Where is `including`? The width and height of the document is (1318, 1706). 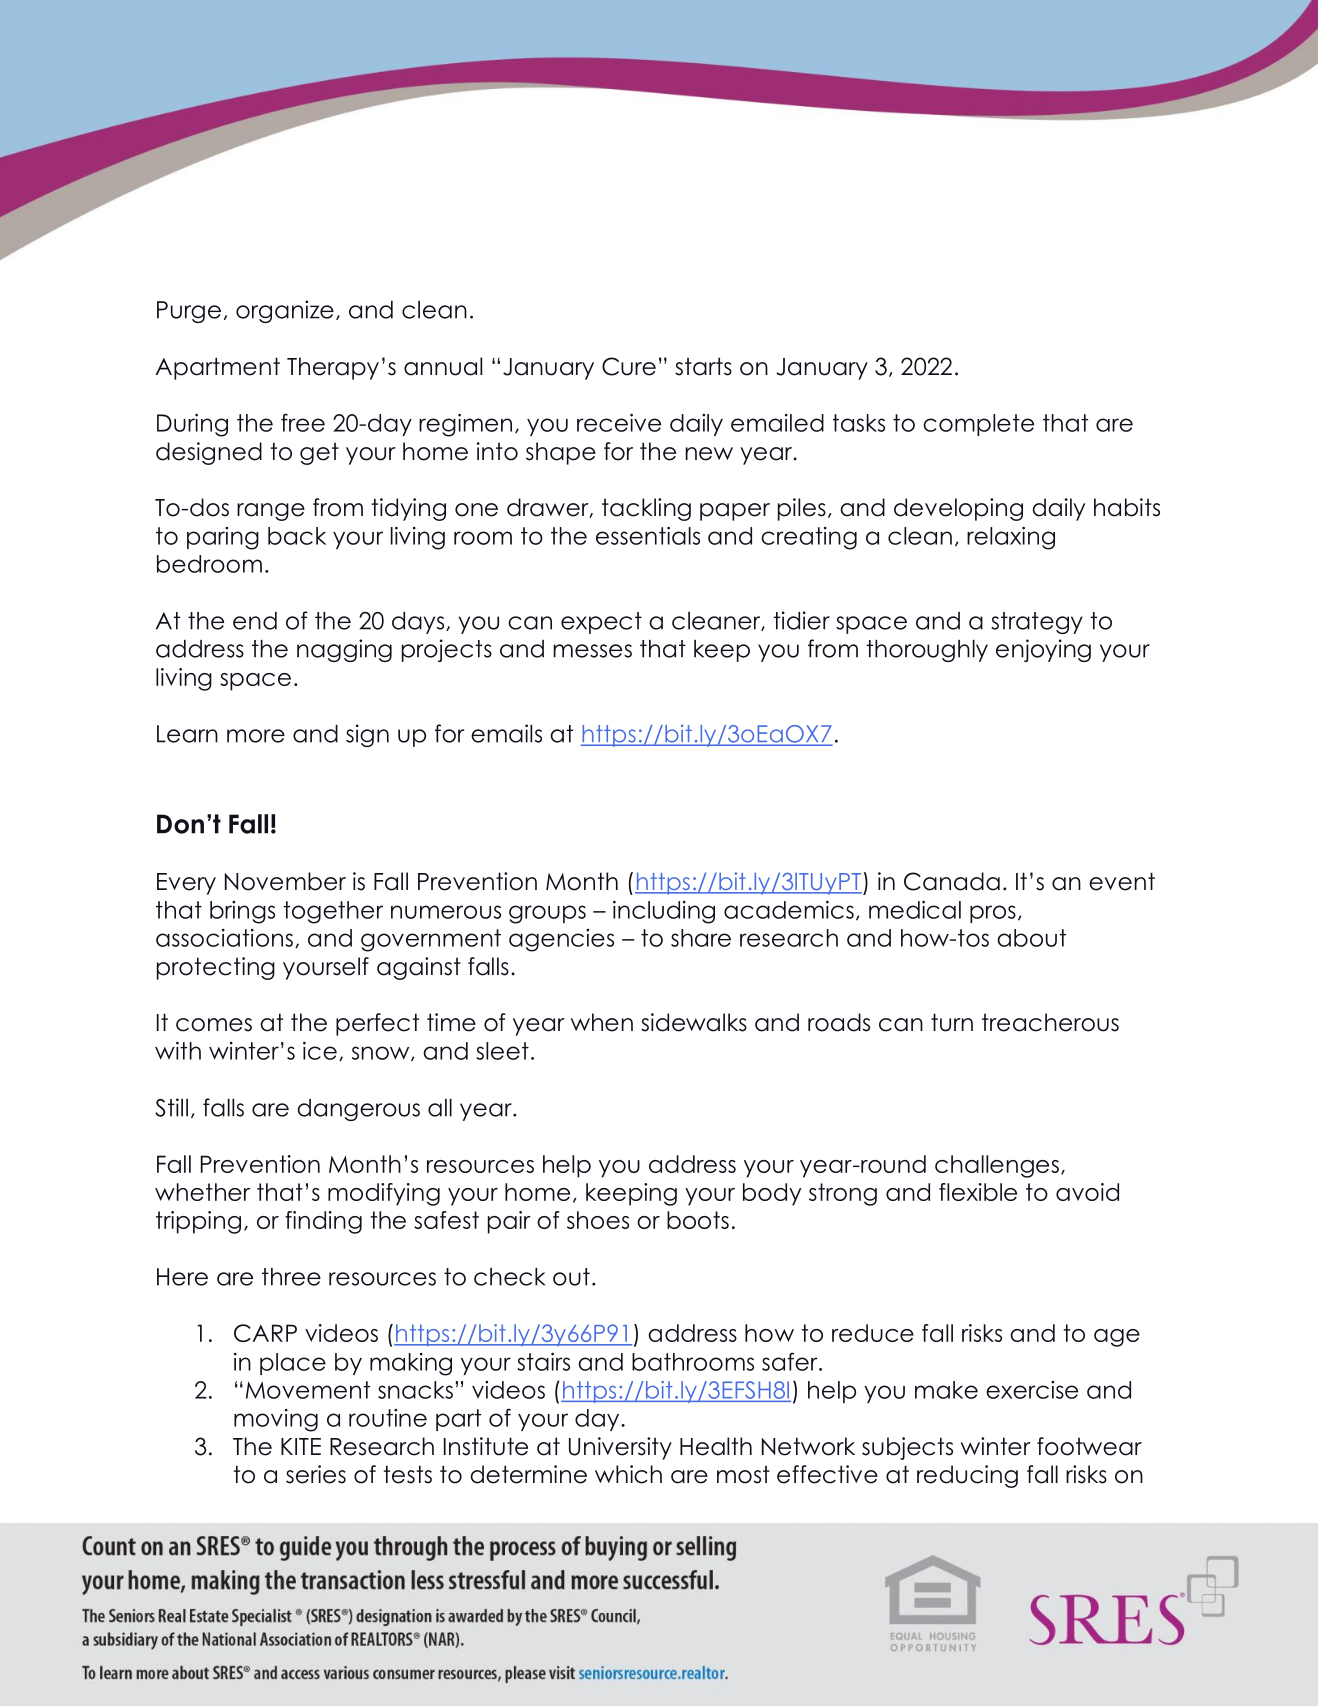 including is located at coordinates (664, 912).
